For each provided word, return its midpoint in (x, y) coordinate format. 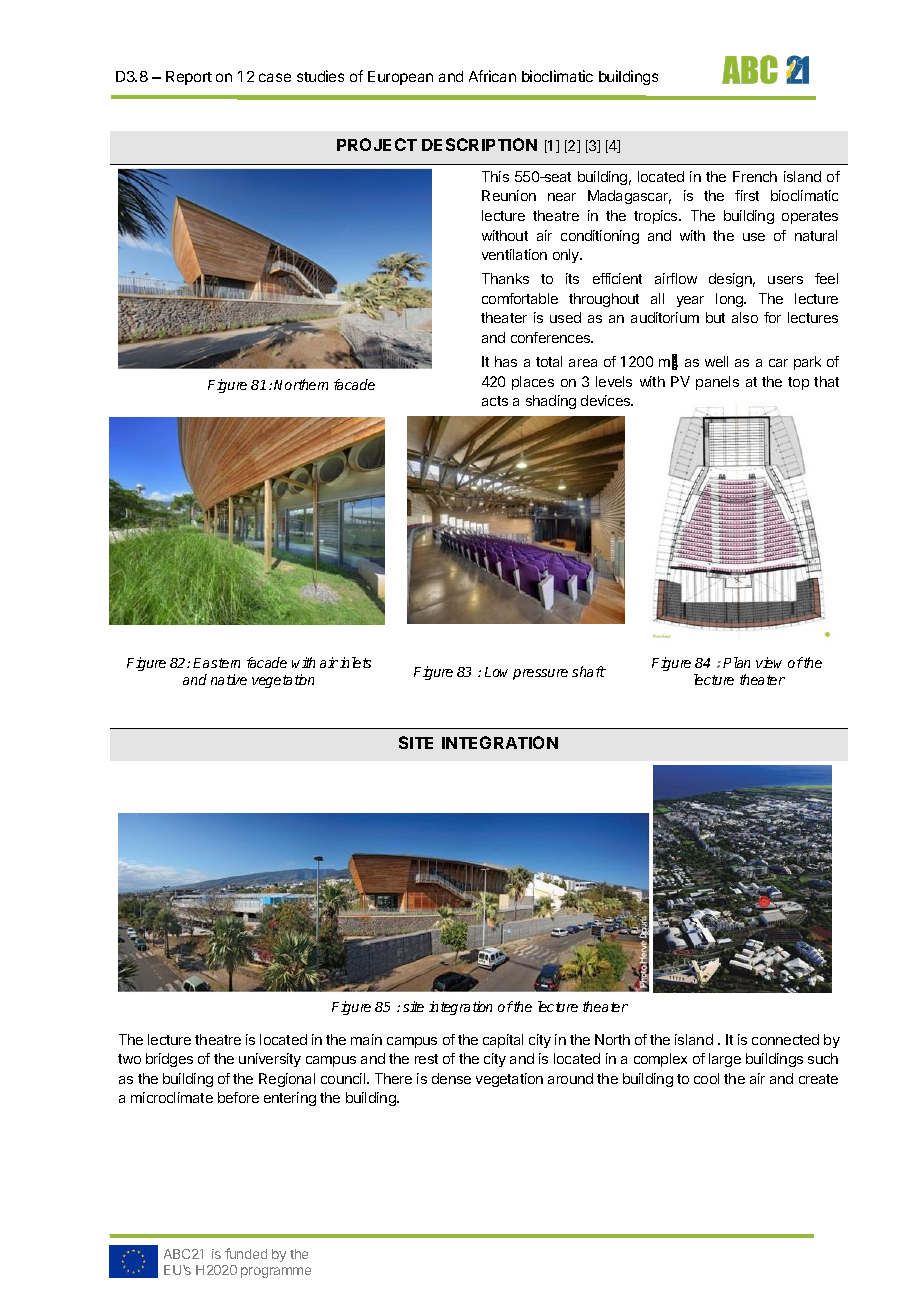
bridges (169, 1060)
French (755, 176)
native (229, 679)
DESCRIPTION (479, 144)
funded (246, 1253)
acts (495, 401)
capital (503, 1041)
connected (785, 1039)
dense (451, 1078)
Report (189, 78)
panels (717, 383)
